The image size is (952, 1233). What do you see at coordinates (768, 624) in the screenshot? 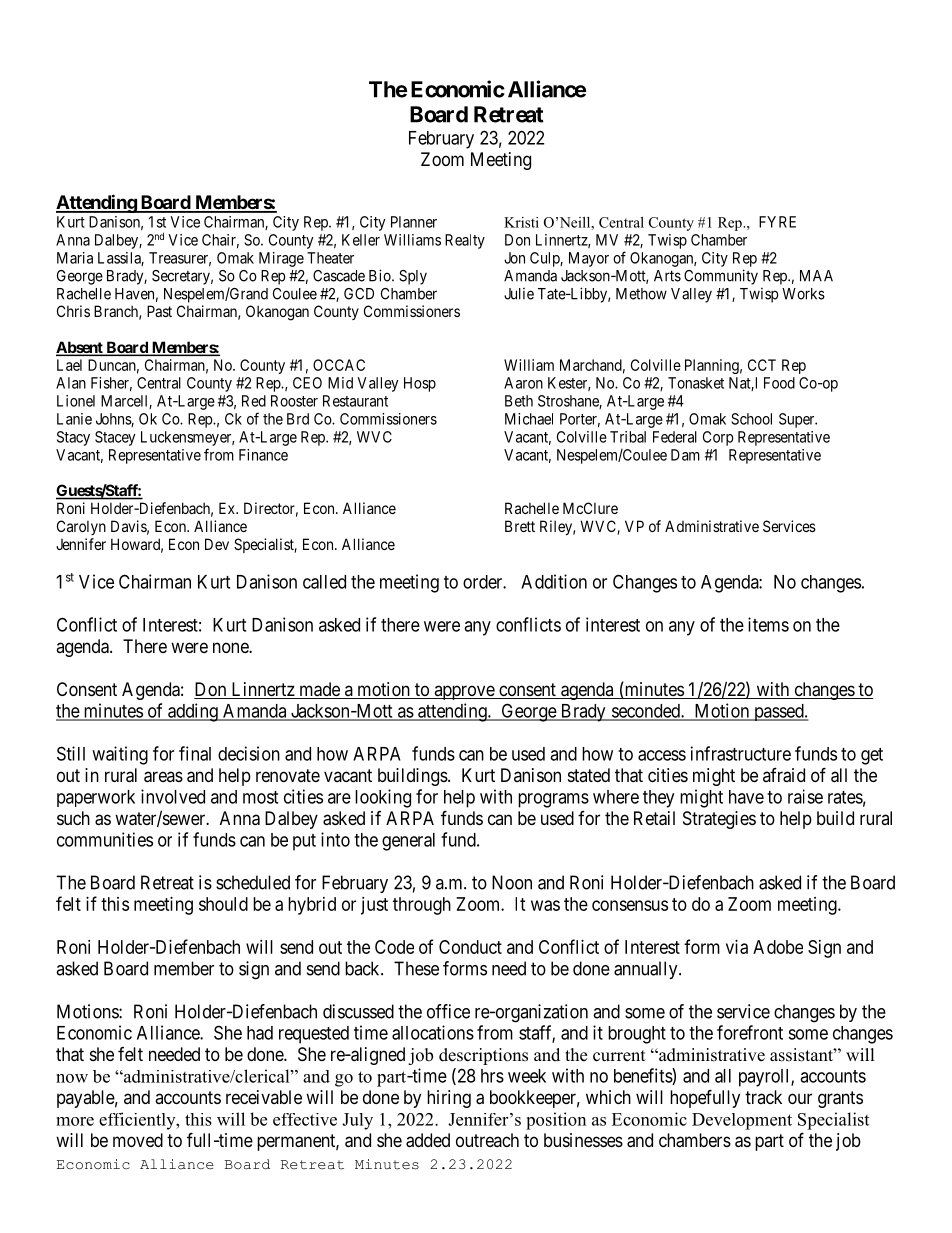
I see `items` at bounding box center [768, 624].
